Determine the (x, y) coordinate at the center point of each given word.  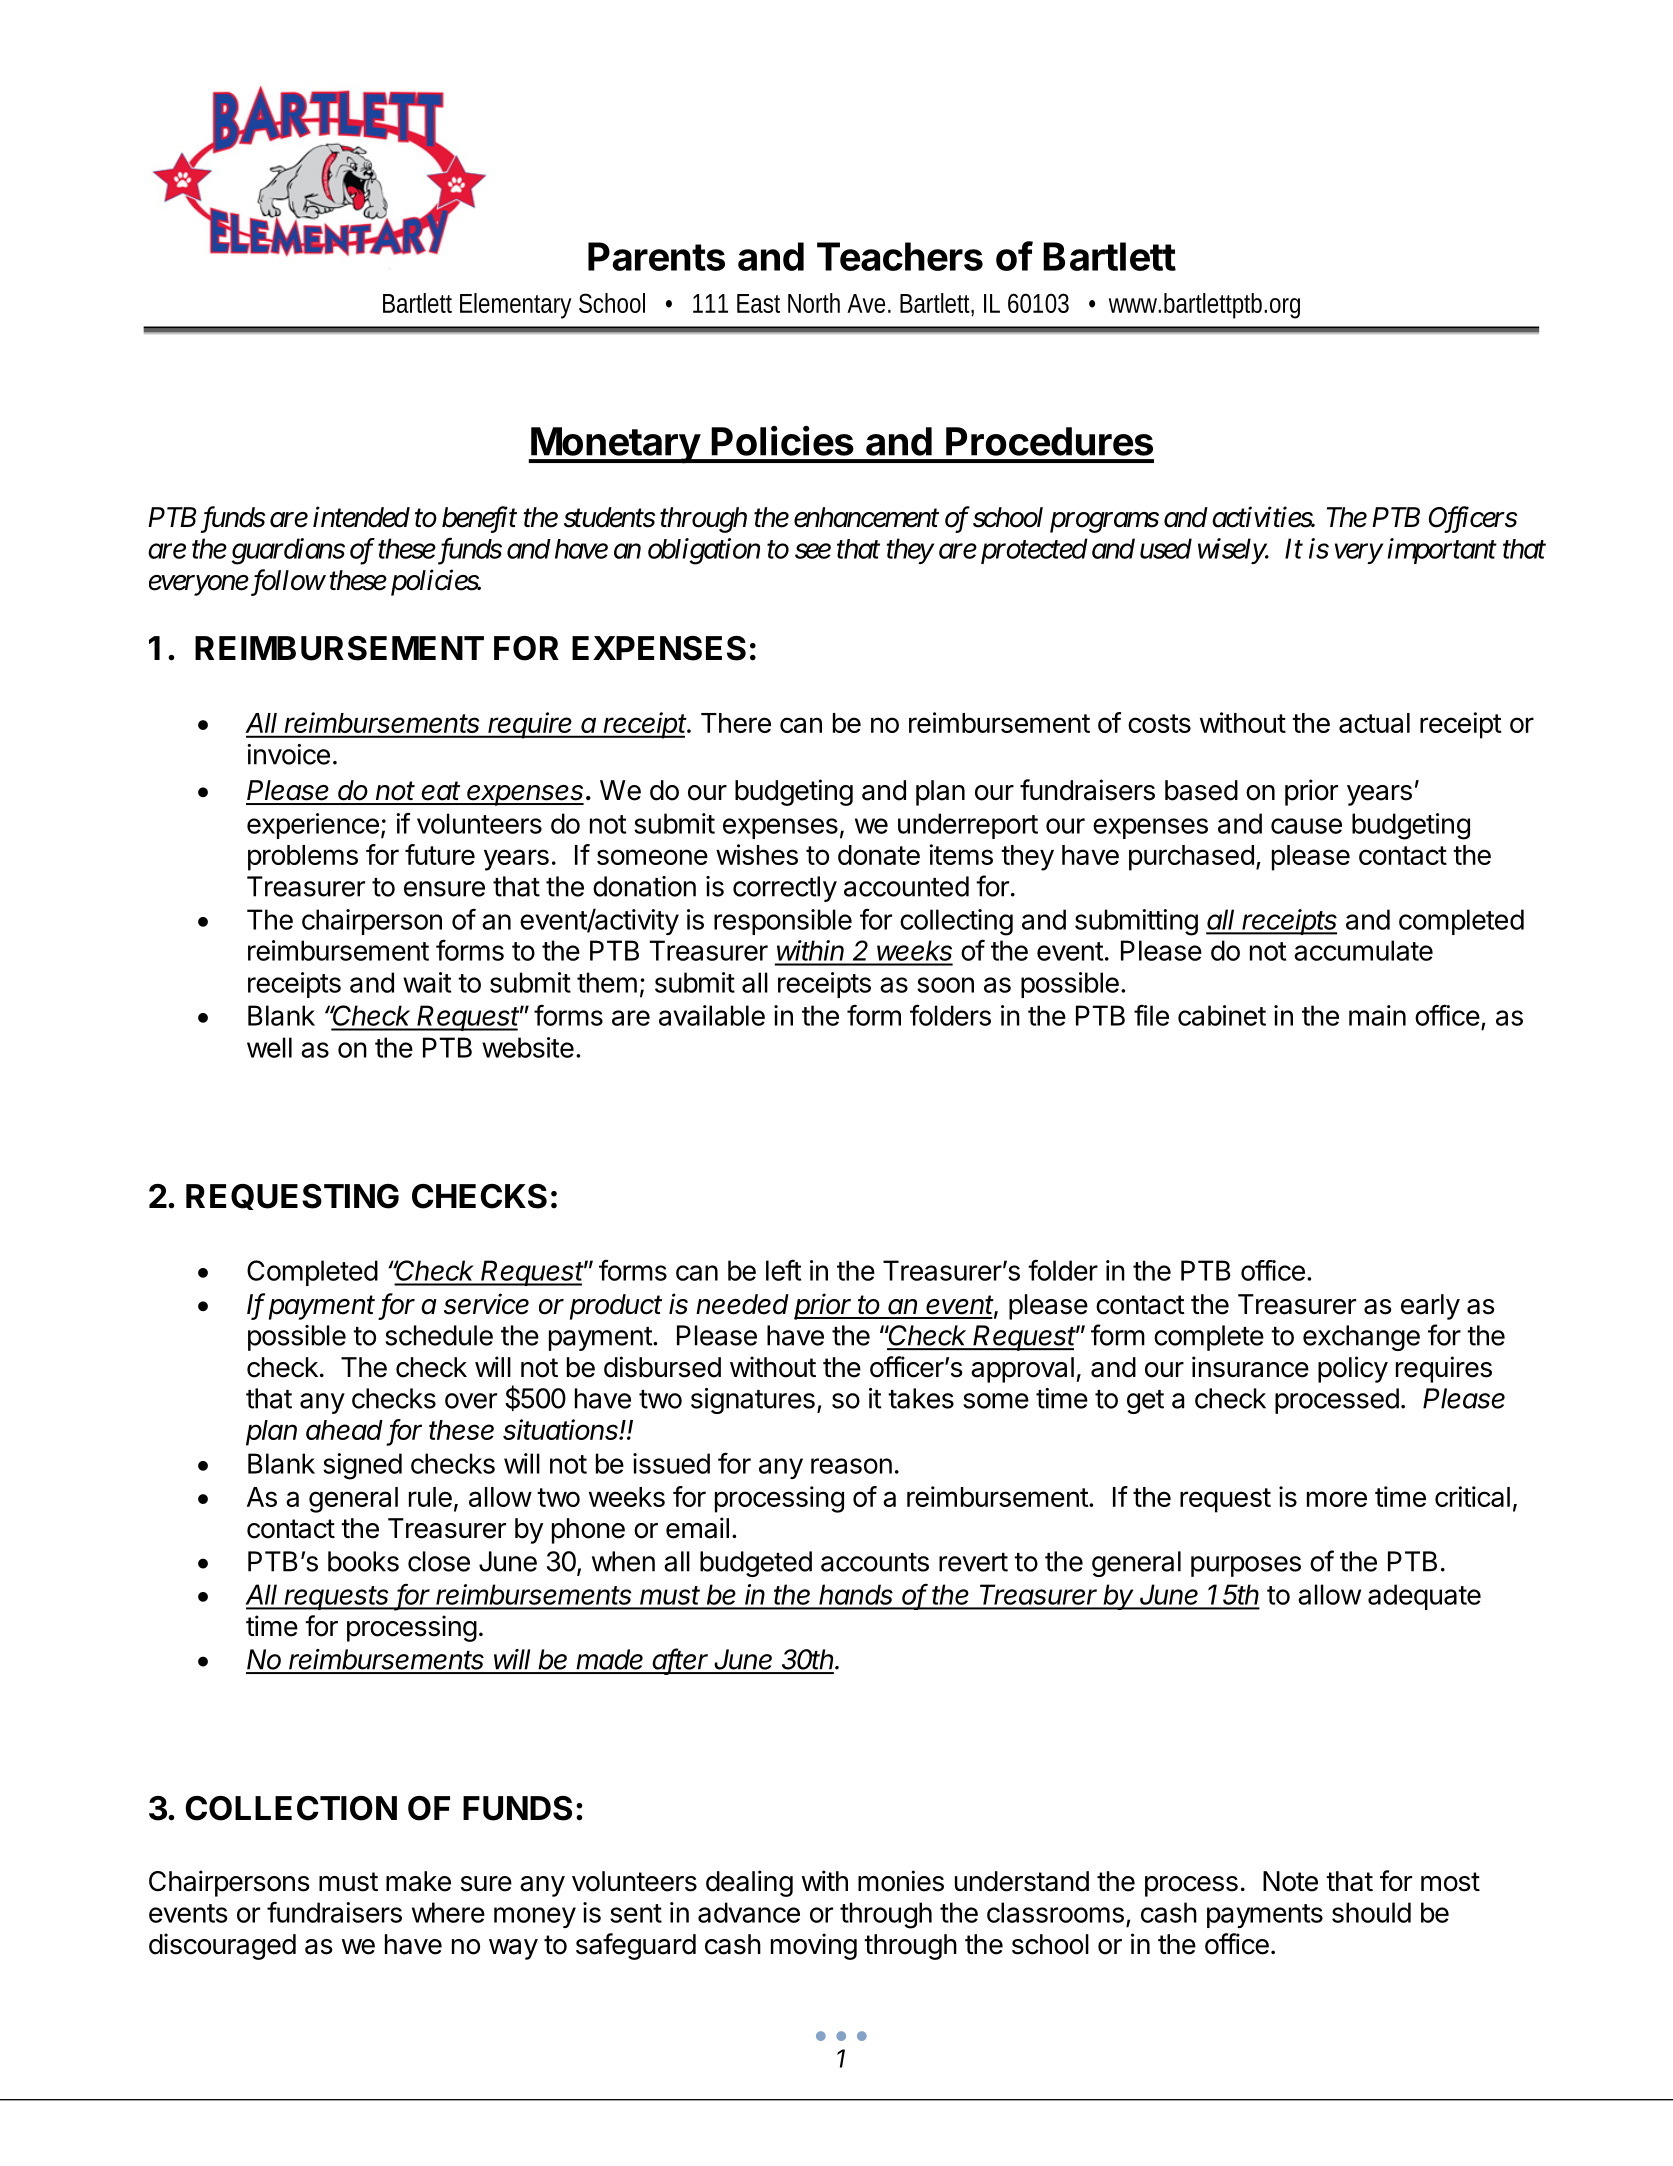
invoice (288, 754)
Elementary (515, 306)
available (712, 1015)
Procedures (1049, 441)
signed (362, 1466)
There (736, 723)
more (1337, 1499)
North (814, 303)
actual (1374, 723)
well (269, 1047)
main (1377, 1015)
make (418, 1881)
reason (851, 1466)
